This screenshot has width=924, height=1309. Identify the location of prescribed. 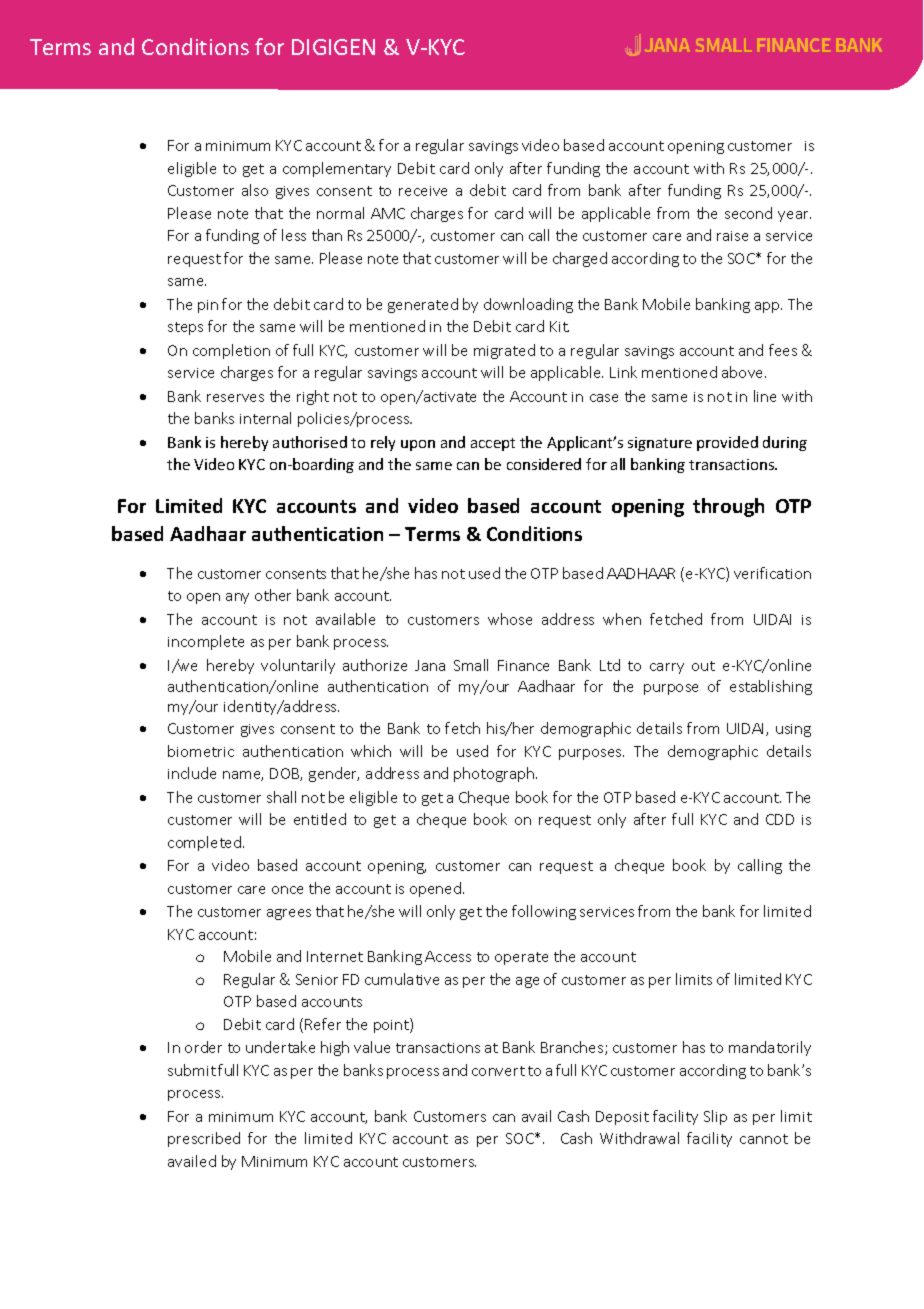
(204, 1139).
